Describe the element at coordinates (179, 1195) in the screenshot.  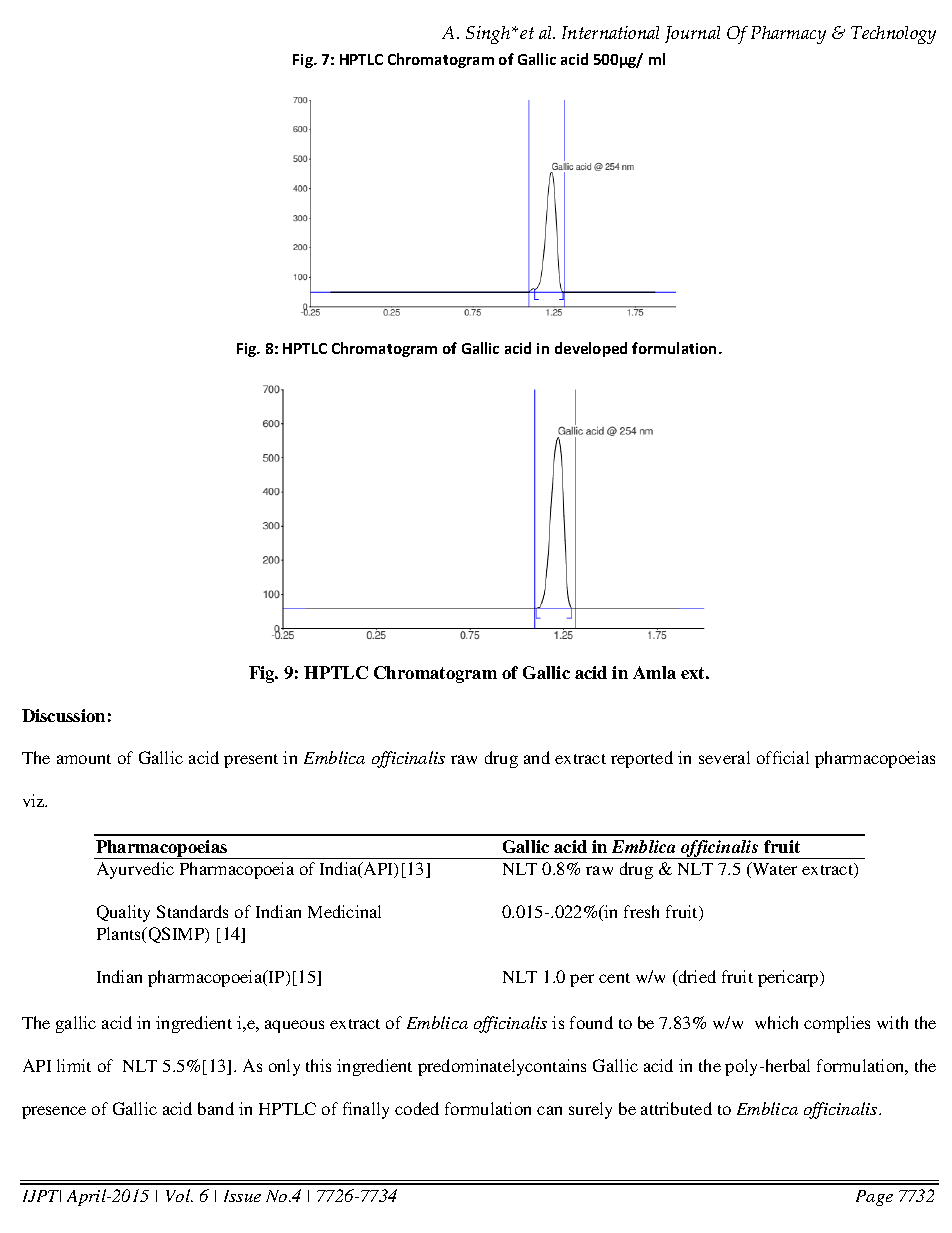
I see `Vol` at that location.
